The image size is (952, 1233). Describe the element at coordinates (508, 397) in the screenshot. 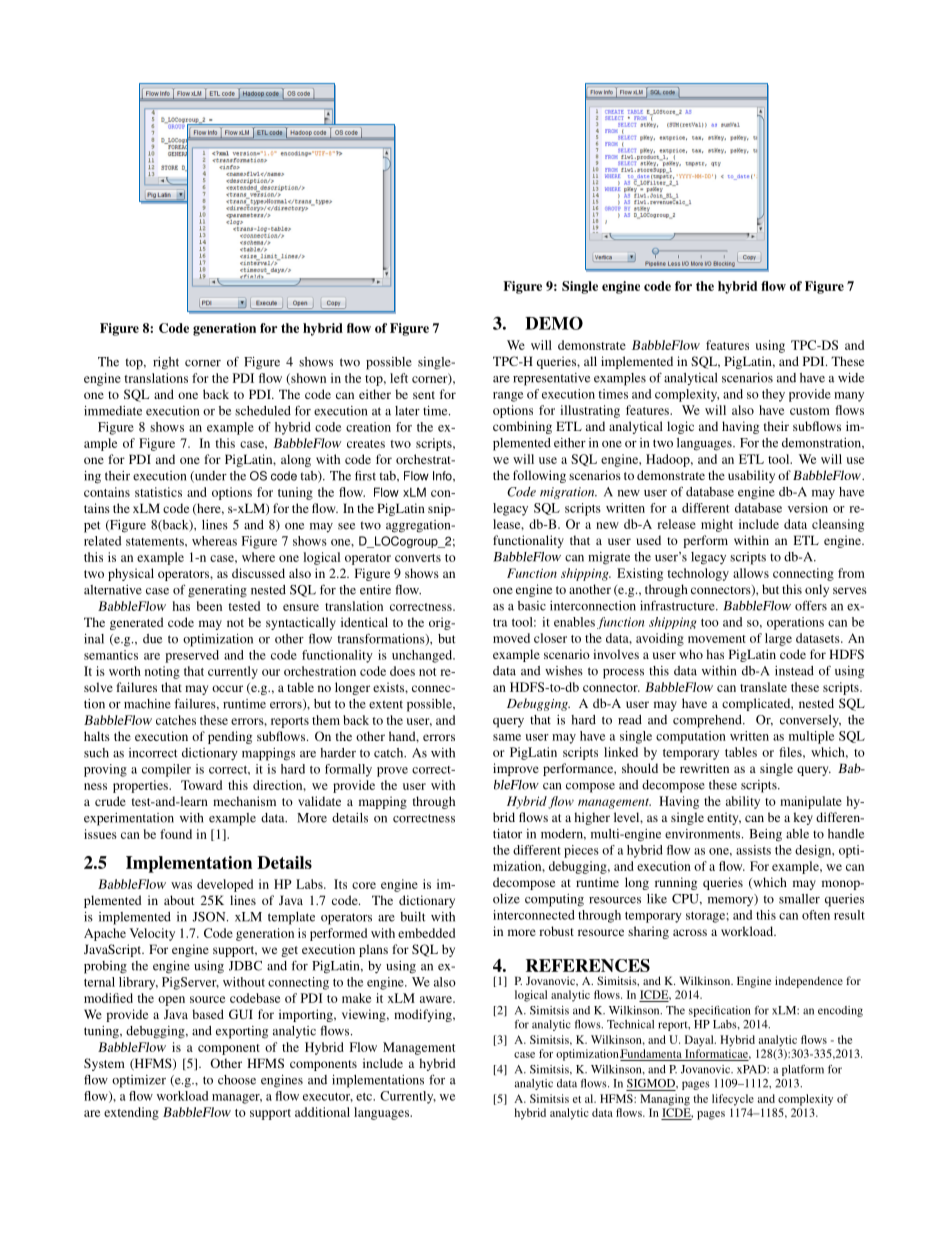

I see `range` at that location.
